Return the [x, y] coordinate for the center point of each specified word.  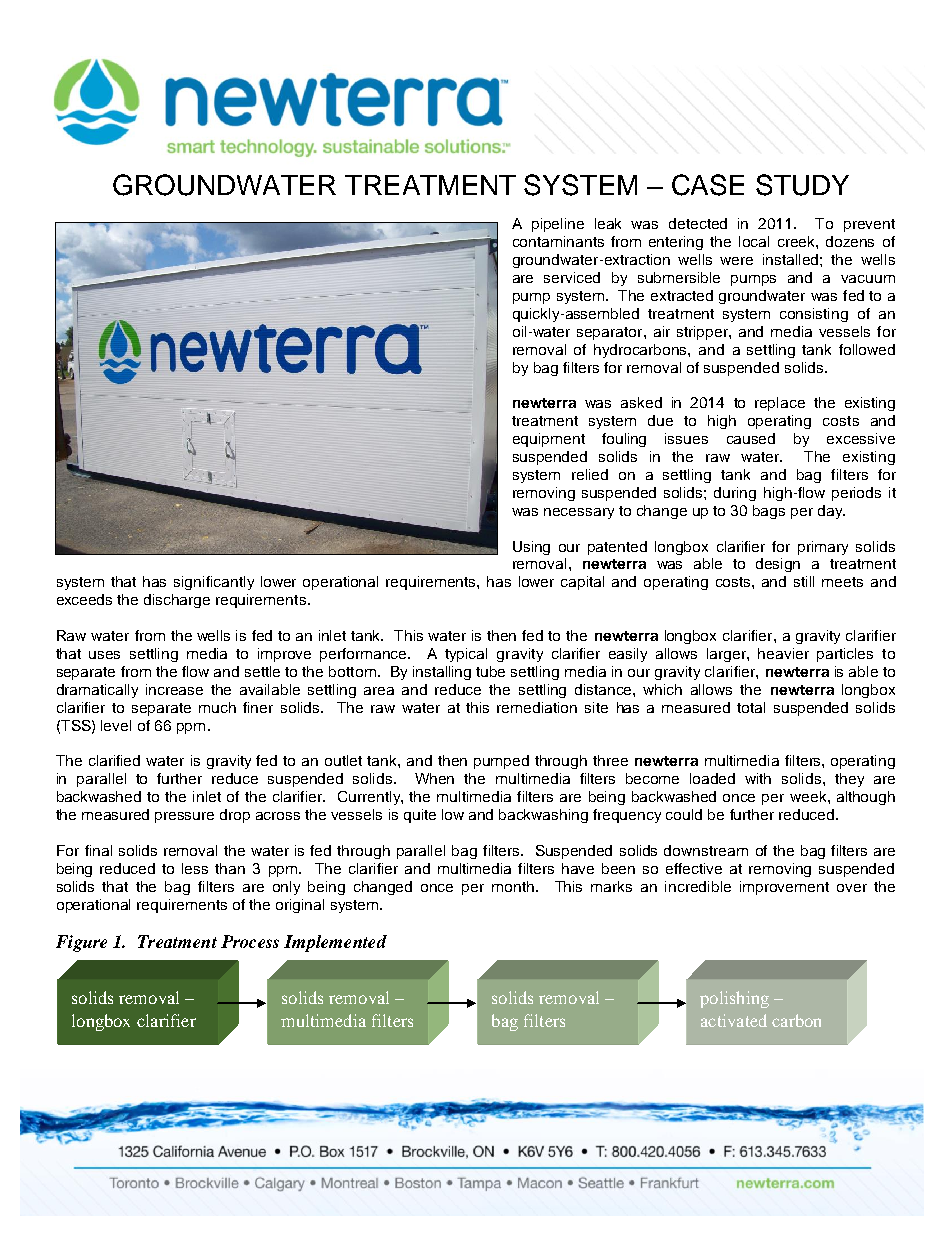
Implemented [335, 943]
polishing [734, 999]
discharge [177, 601]
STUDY [802, 185]
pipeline [558, 225]
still [804, 581]
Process [250, 941]
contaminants [558, 241]
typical [466, 655]
